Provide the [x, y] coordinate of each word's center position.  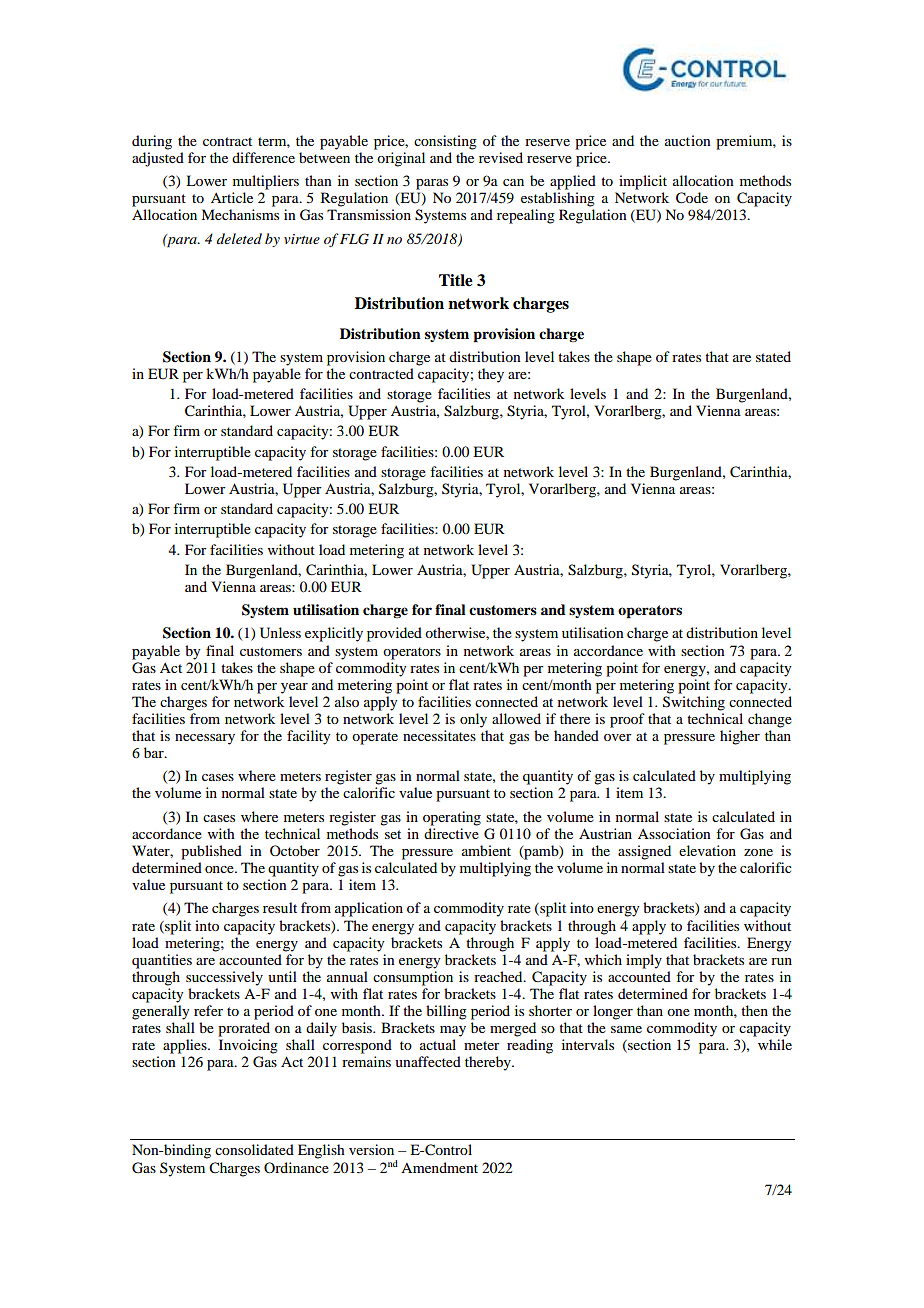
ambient [486, 850]
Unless [280, 633]
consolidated [254, 1149]
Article [232, 197]
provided [394, 634]
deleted [239, 238]
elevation [707, 850]
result [280, 907]
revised [501, 157]
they [491, 375]
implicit [643, 182]
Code [692, 198]
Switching [694, 703]
